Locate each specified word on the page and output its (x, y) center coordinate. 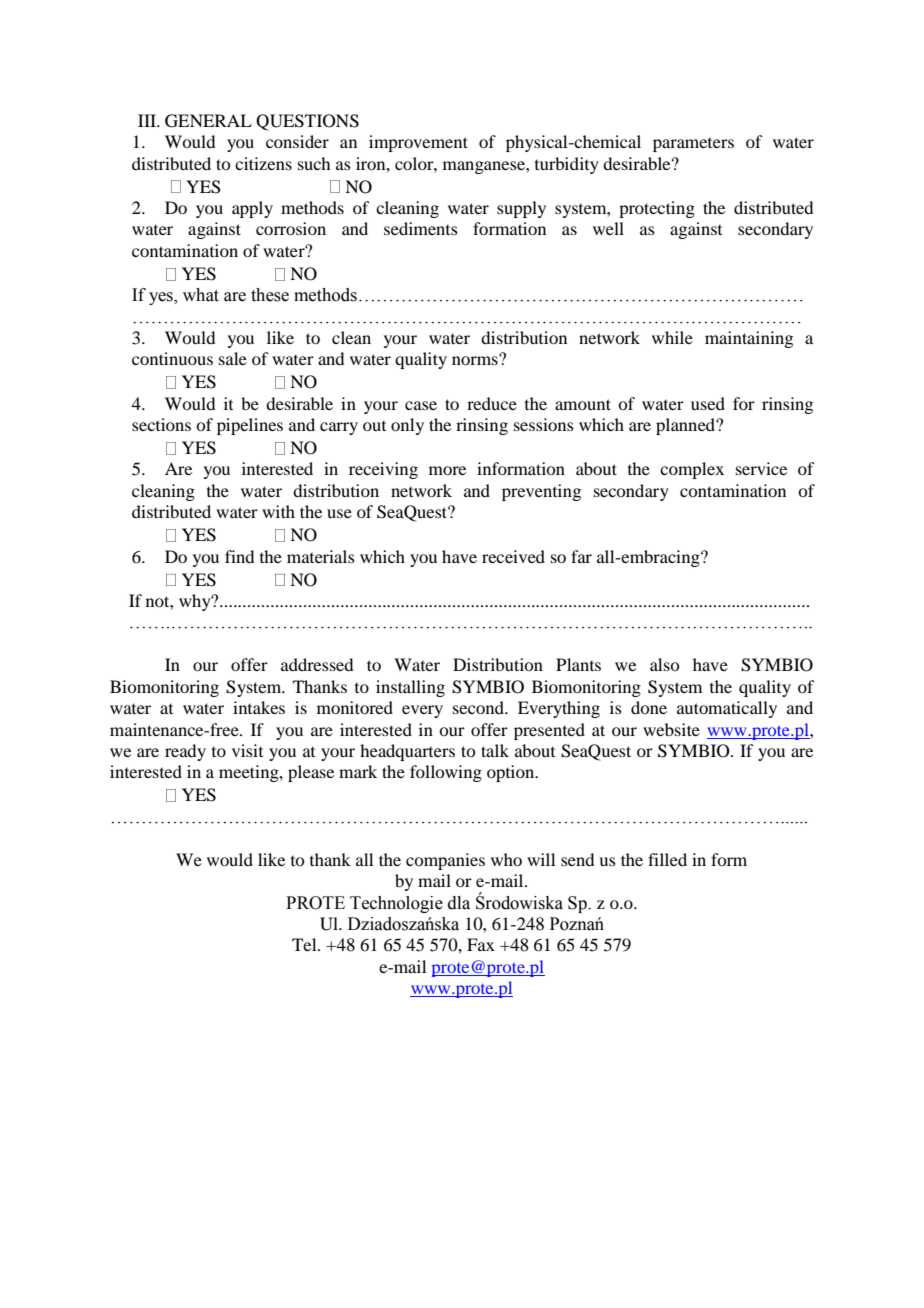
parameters (693, 145)
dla (459, 903)
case (421, 405)
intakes (259, 707)
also (664, 664)
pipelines (250, 426)
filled (667, 859)
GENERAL (208, 121)
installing (410, 688)
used (708, 403)
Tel (305, 944)
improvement (418, 143)
